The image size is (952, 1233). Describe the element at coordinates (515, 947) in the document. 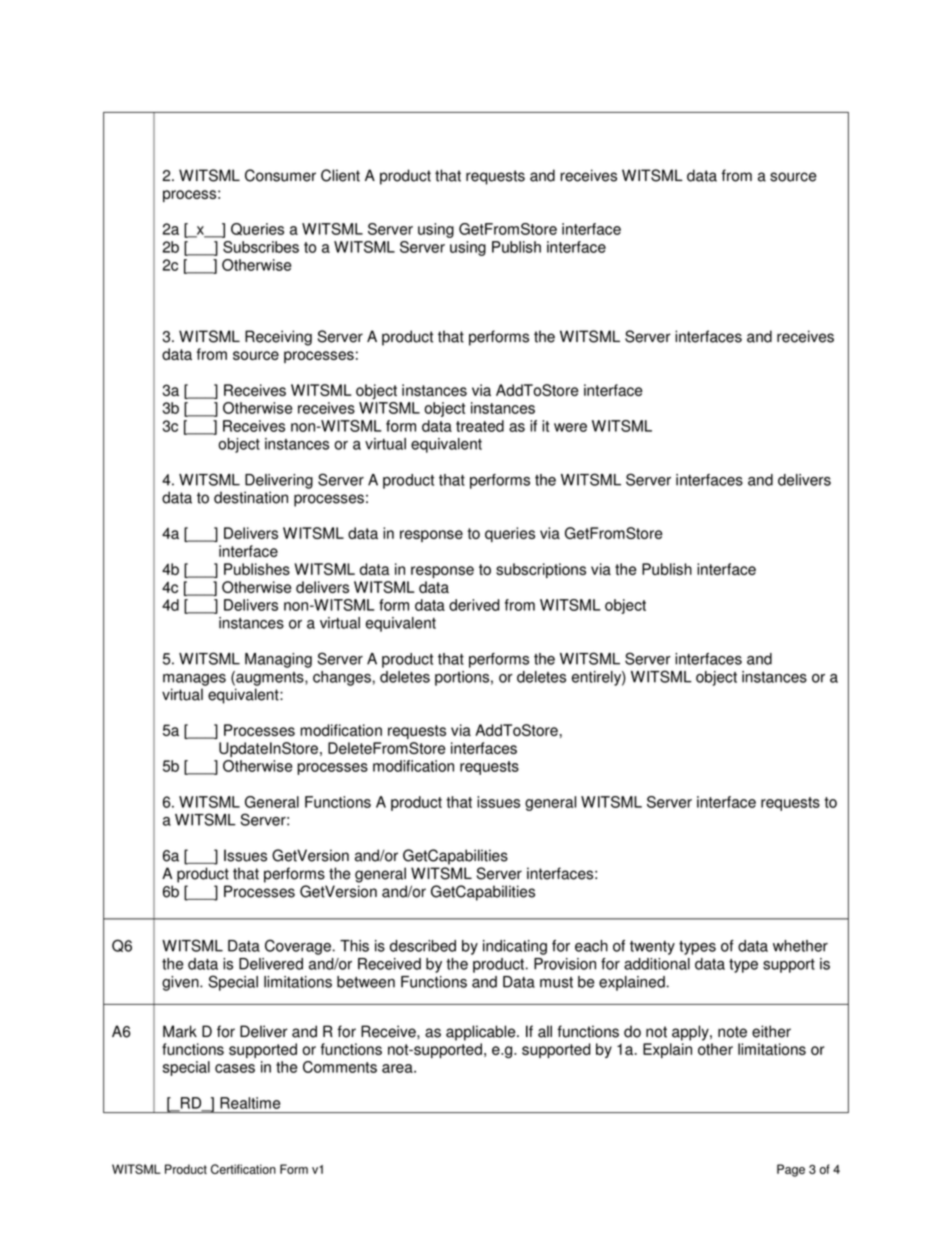

I see `indicating` at that location.
